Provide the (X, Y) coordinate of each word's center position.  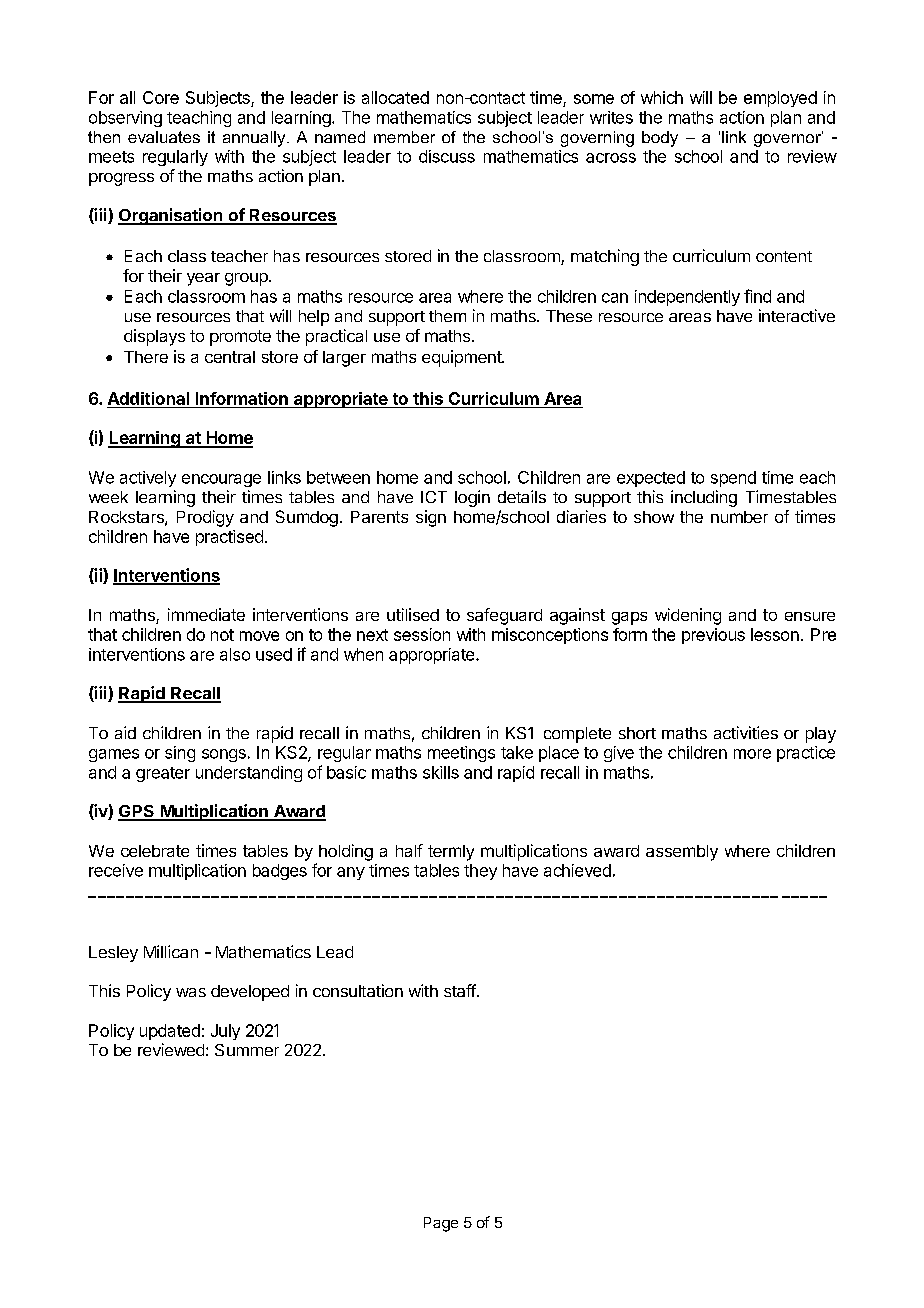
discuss (447, 156)
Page (441, 1224)
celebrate (155, 851)
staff (460, 990)
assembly (682, 853)
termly (451, 853)
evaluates (164, 137)
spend (733, 479)
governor (788, 139)
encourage (221, 480)
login (472, 498)
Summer (247, 1050)
